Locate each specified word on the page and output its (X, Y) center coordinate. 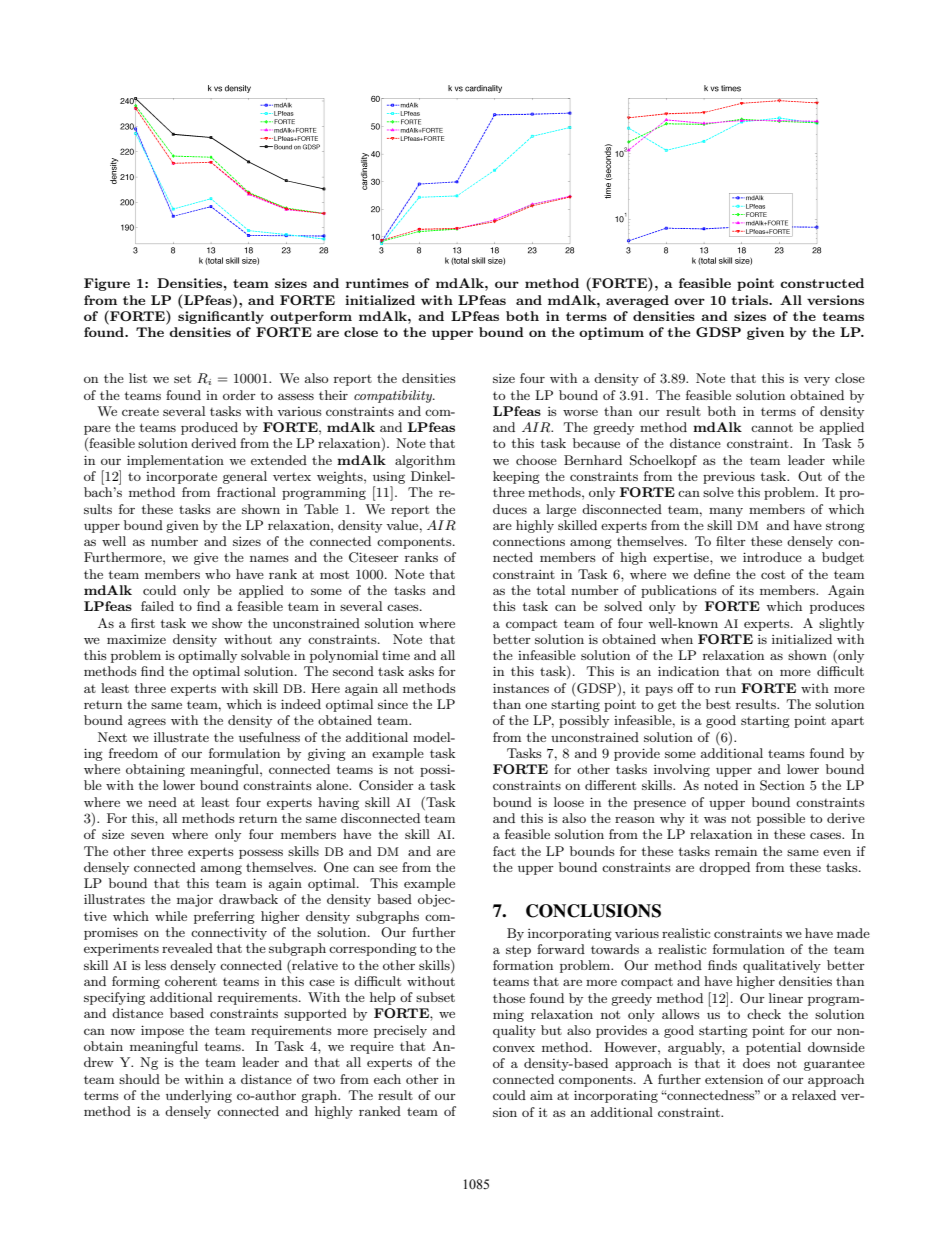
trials (750, 300)
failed (157, 606)
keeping (516, 477)
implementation (175, 461)
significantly (221, 317)
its (746, 590)
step (518, 951)
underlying (199, 1096)
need (162, 802)
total (551, 590)
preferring (224, 917)
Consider (386, 785)
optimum (611, 333)
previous (729, 478)
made (853, 933)
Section (782, 785)
